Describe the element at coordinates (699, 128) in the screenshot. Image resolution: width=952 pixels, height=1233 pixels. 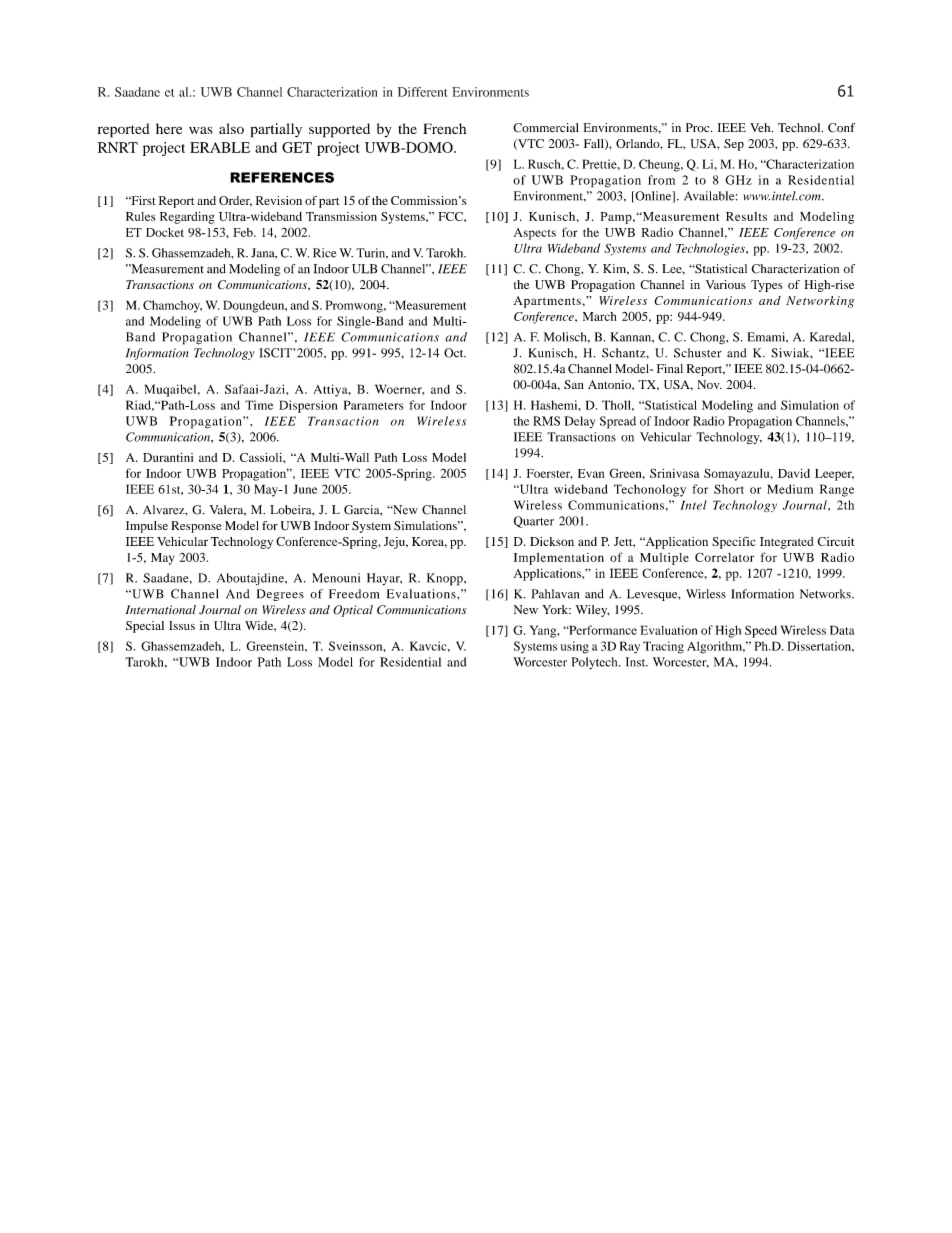
I see `Proc` at that location.
